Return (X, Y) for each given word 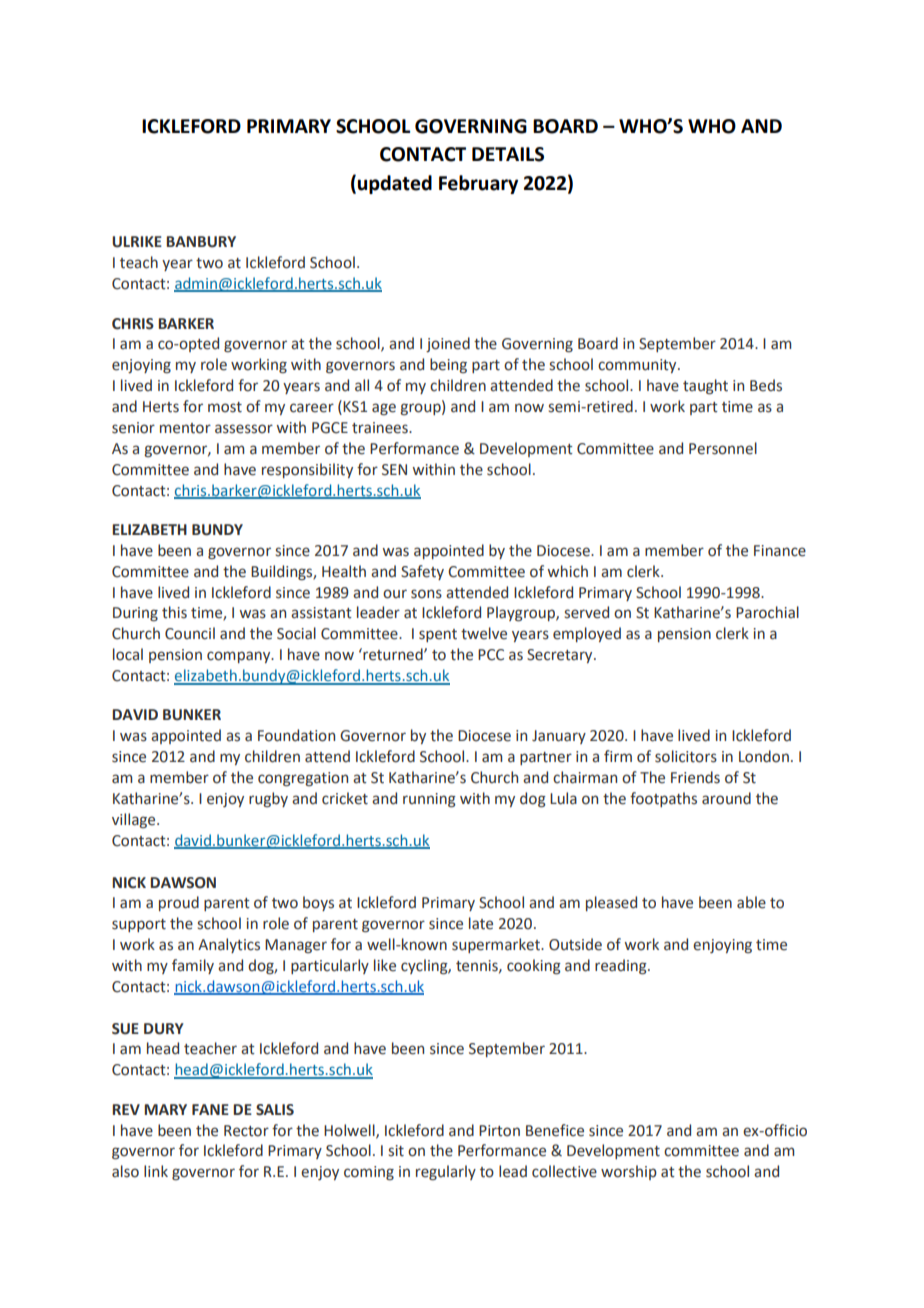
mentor (185, 428)
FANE (210, 1109)
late (481, 923)
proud (179, 903)
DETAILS (508, 154)
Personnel (723, 448)
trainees (381, 428)
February (478, 184)
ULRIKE (137, 242)
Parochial (767, 612)
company (240, 657)
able (751, 902)
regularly (446, 1172)
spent (438, 635)
